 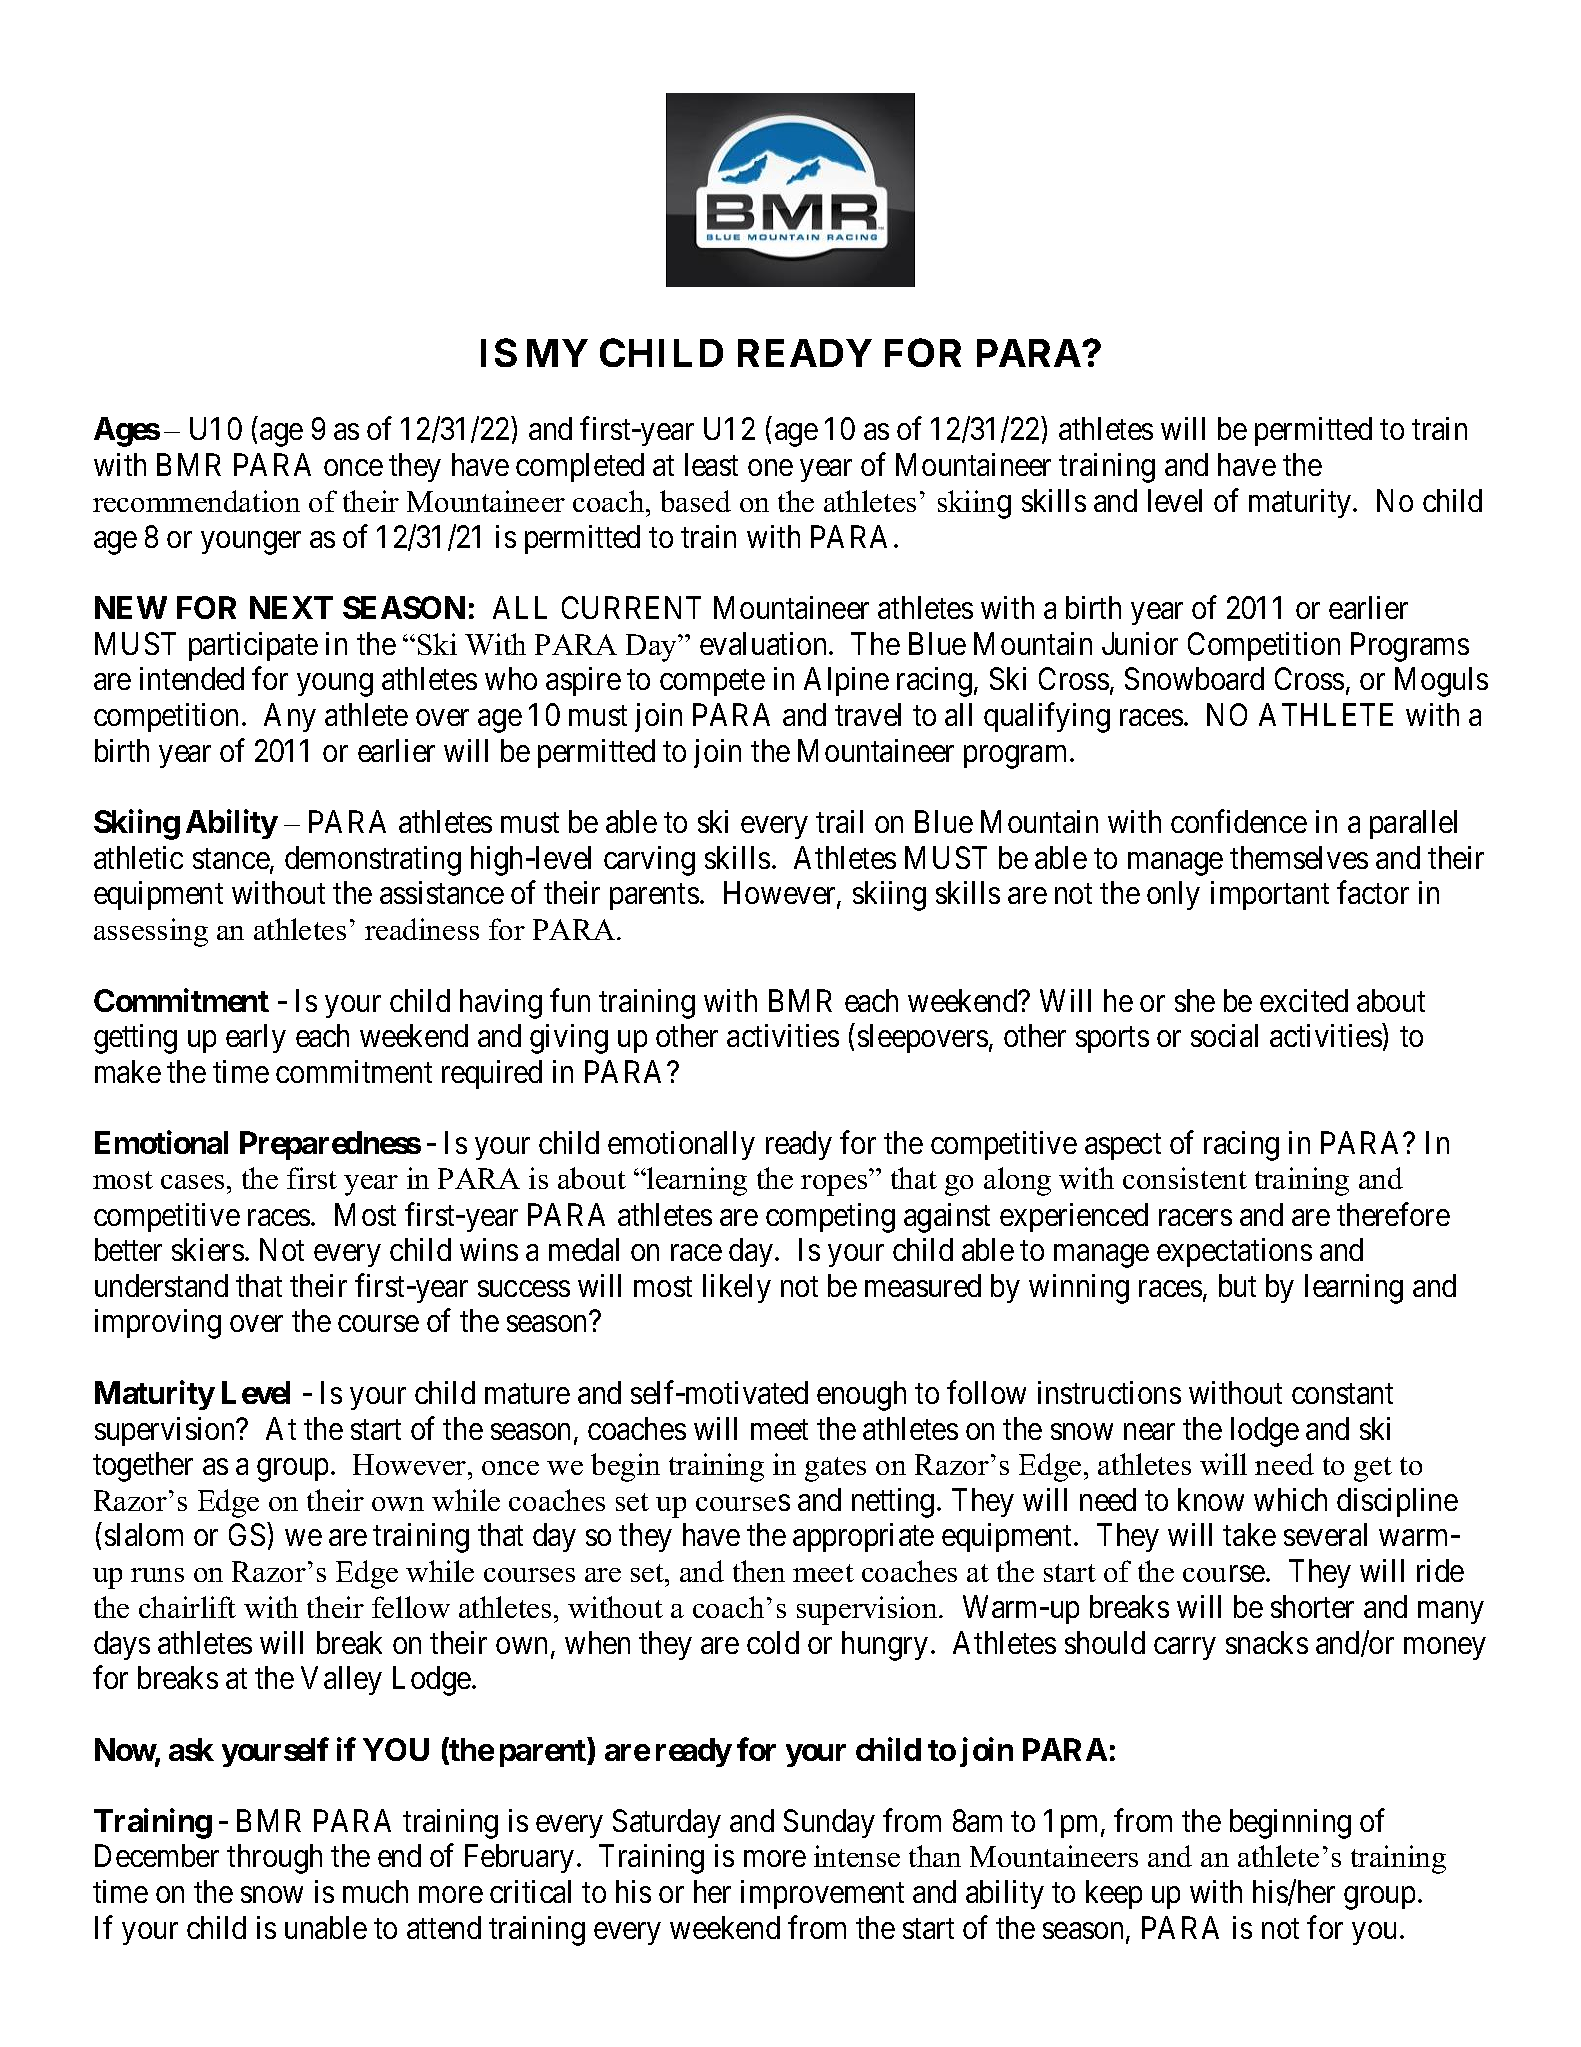 What do you see at coordinates (1304, 1000) in the screenshot?
I see `excited` at bounding box center [1304, 1000].
